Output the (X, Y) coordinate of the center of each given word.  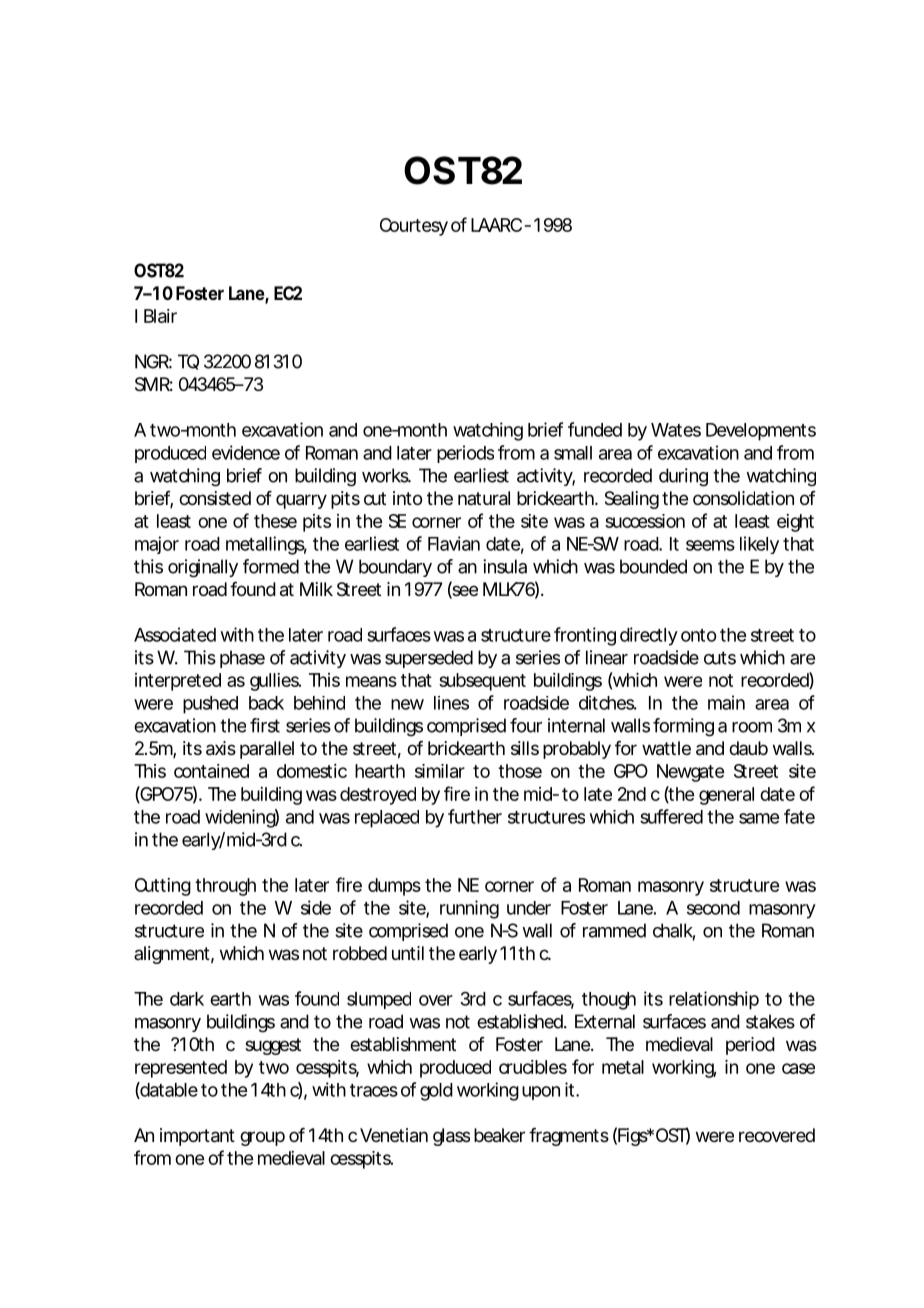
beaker (499, 1135)
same (759, 818)
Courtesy (414, 227)
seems (710, 545)
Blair (160, 316)
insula (505, 566)
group (262, 1138)
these (275, 521)
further (475, 816)
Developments (761, 432)
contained (211, 771)
